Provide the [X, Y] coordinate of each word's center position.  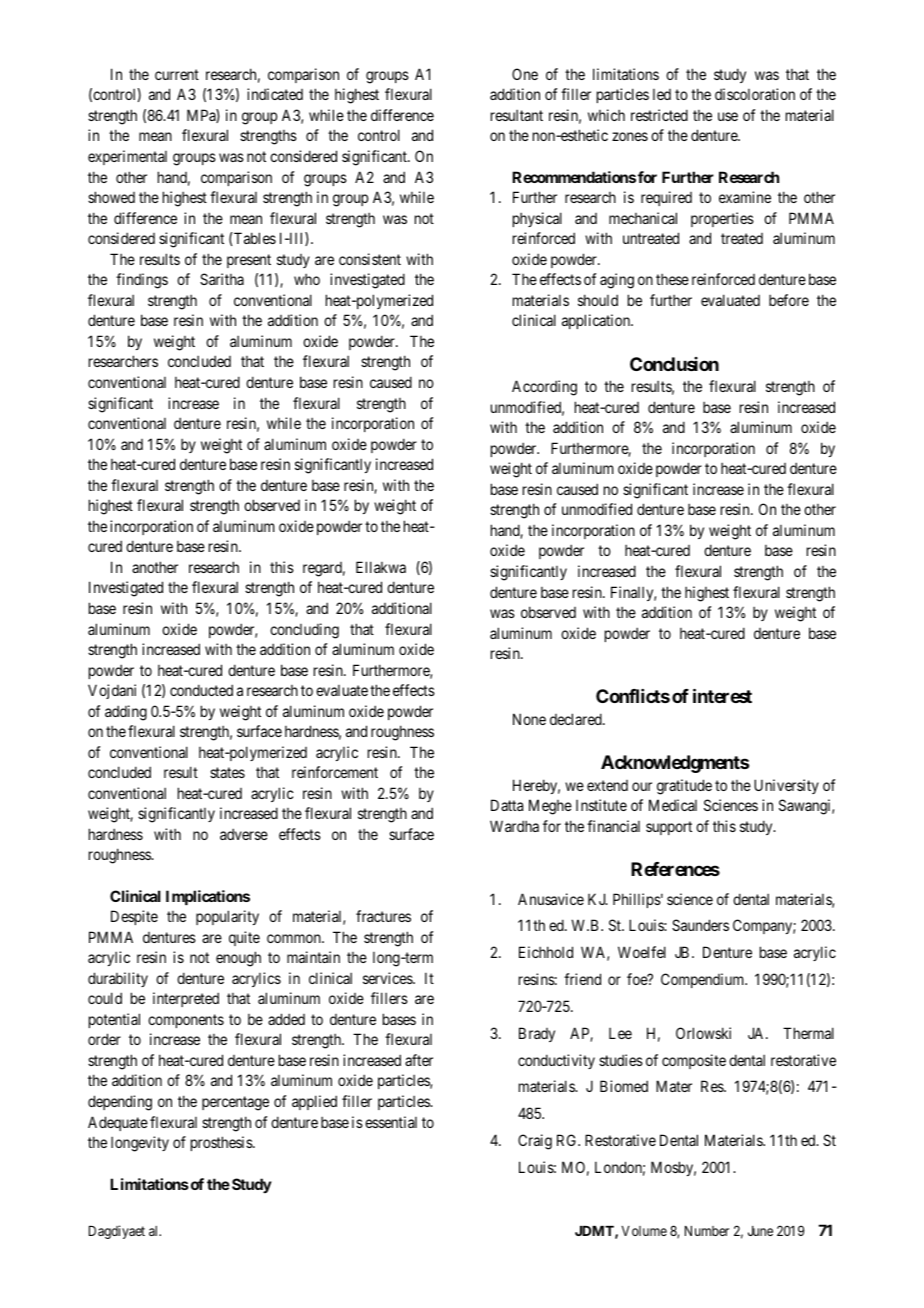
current [177, 74]
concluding [304, 631]
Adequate [118, 1123]
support [669, 828]
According [544, 388]
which [606, 115]
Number [707, 1231]
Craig [535, 1142]
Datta [507, 805]
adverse [244, 834]
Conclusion [674, 364]
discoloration [755, 94]
